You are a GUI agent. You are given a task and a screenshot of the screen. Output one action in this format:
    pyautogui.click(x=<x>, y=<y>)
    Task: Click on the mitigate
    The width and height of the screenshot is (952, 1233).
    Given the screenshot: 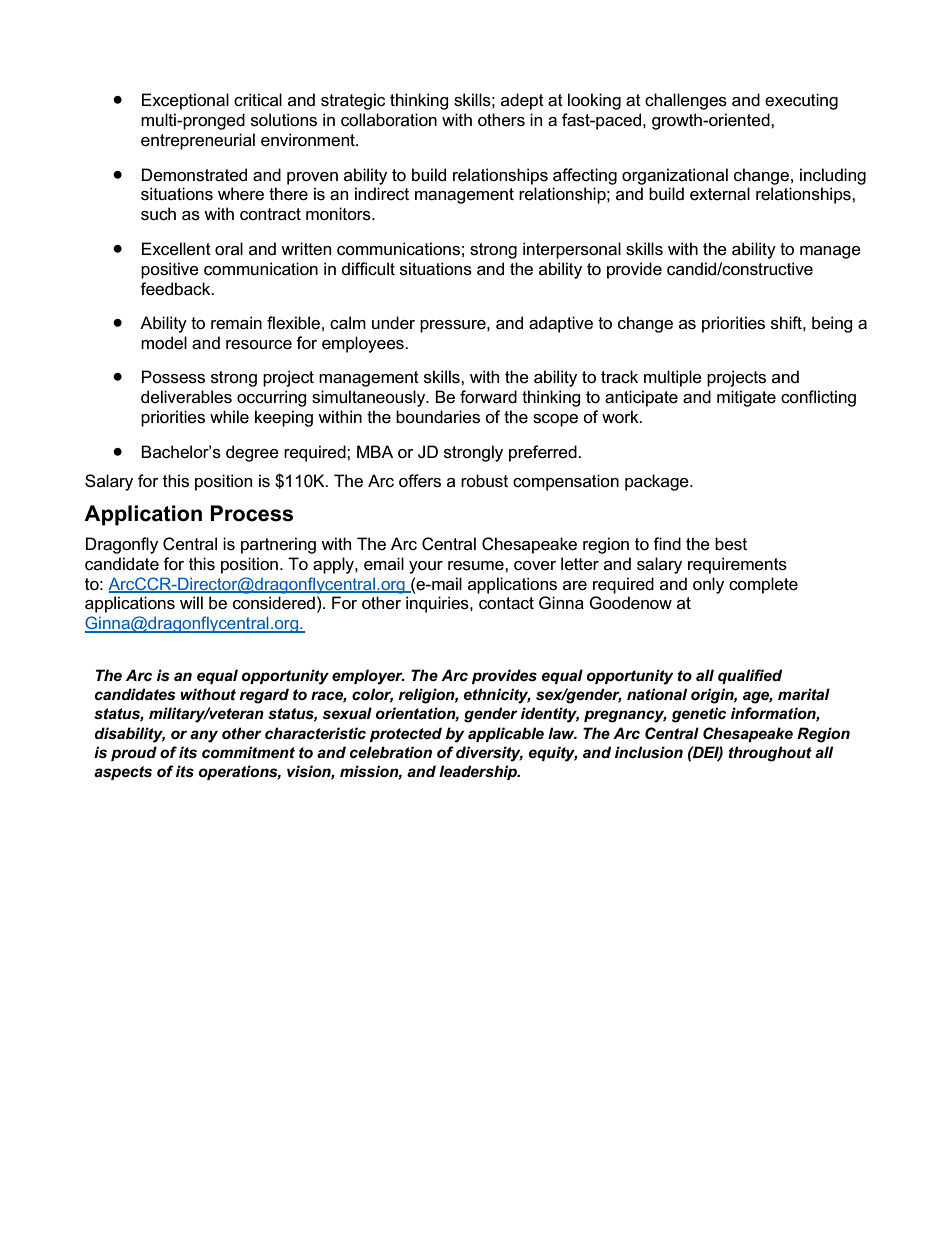 What is the action you would take?
    pyautogui.click(x=746, y=398)
